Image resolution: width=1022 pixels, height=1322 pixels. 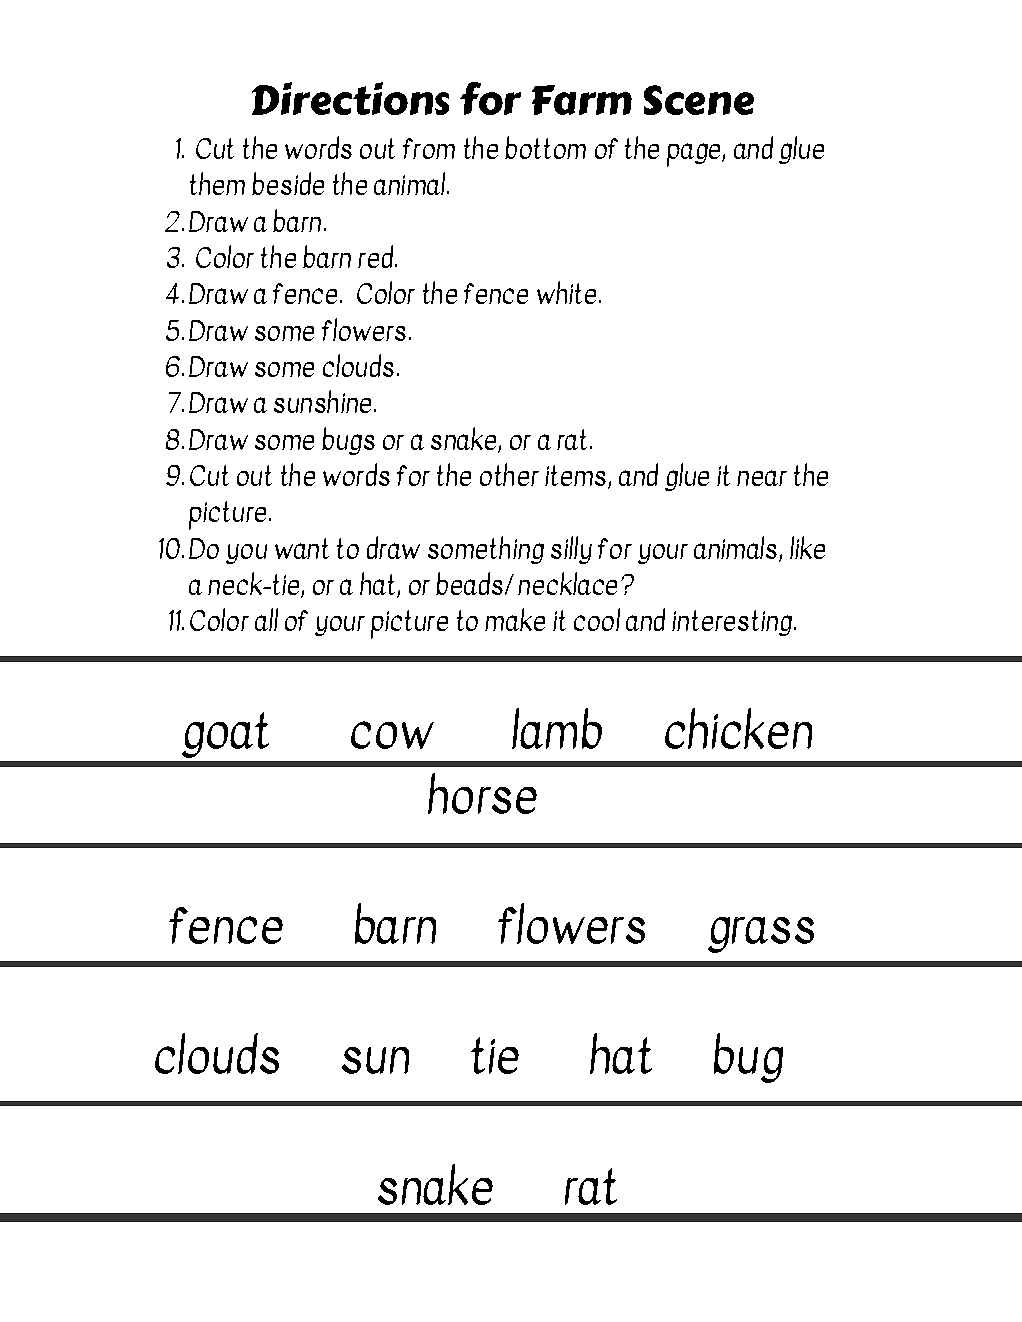 I want to click on chicken, so click(x=738, y=728).
